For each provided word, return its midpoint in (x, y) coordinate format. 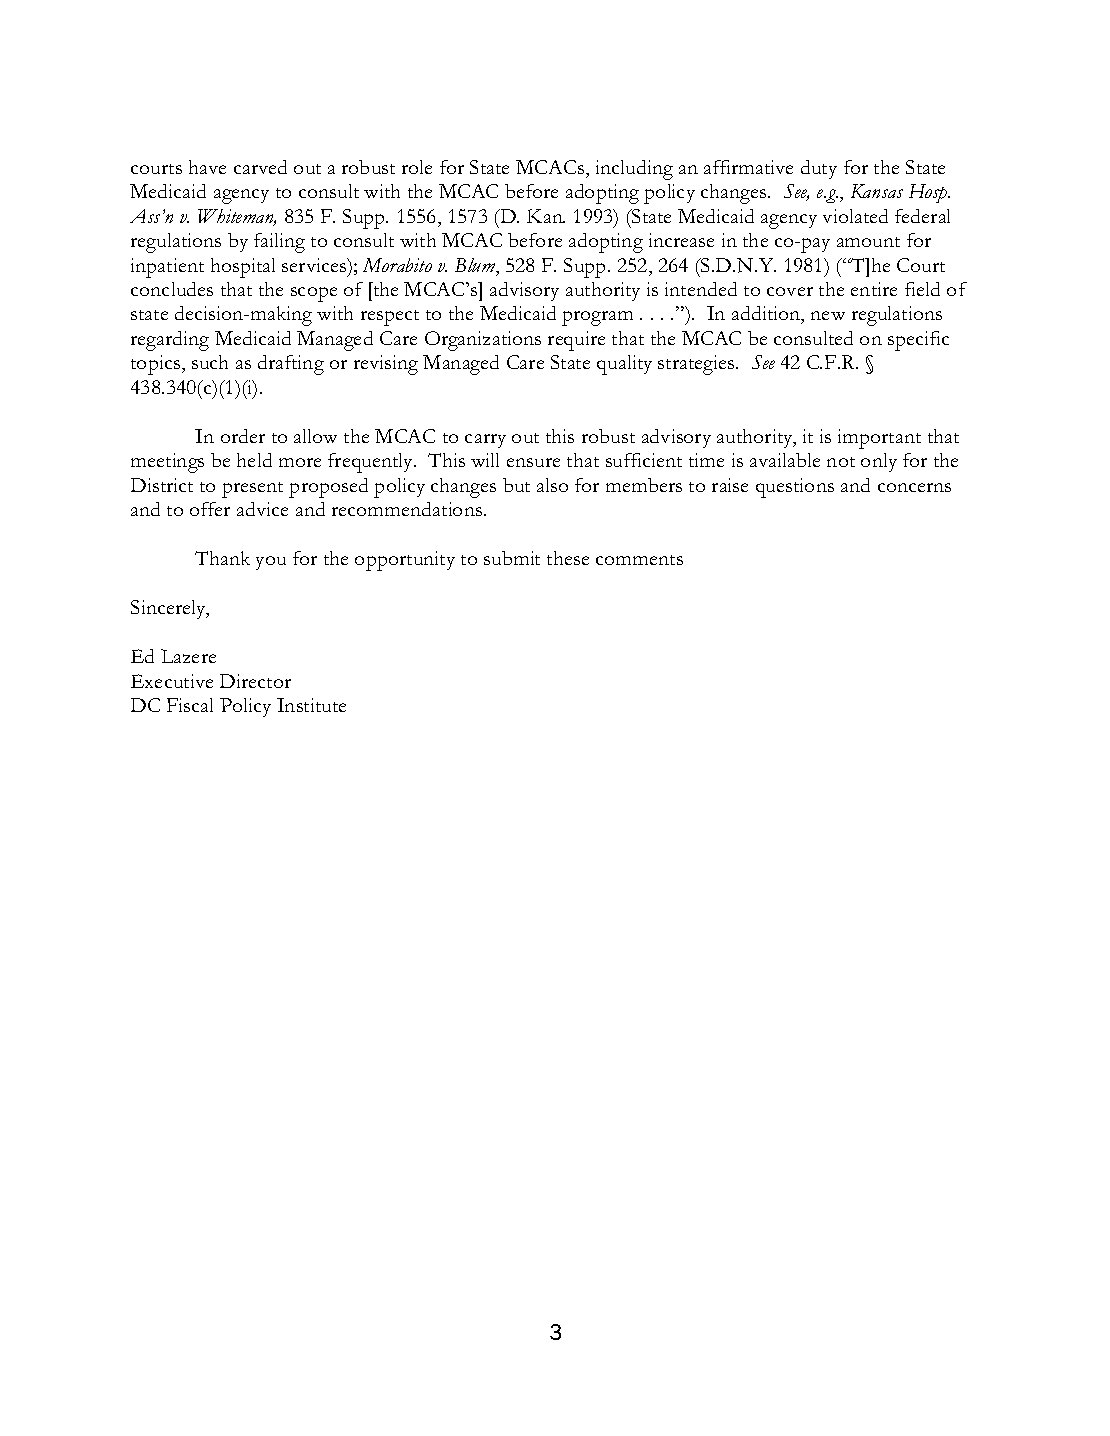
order (243, 436)
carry (485, 441)
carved (260, 167)
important (879, 439)
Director (255, 681)
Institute (311, 705)
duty (819, 169)
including (634, 170)
